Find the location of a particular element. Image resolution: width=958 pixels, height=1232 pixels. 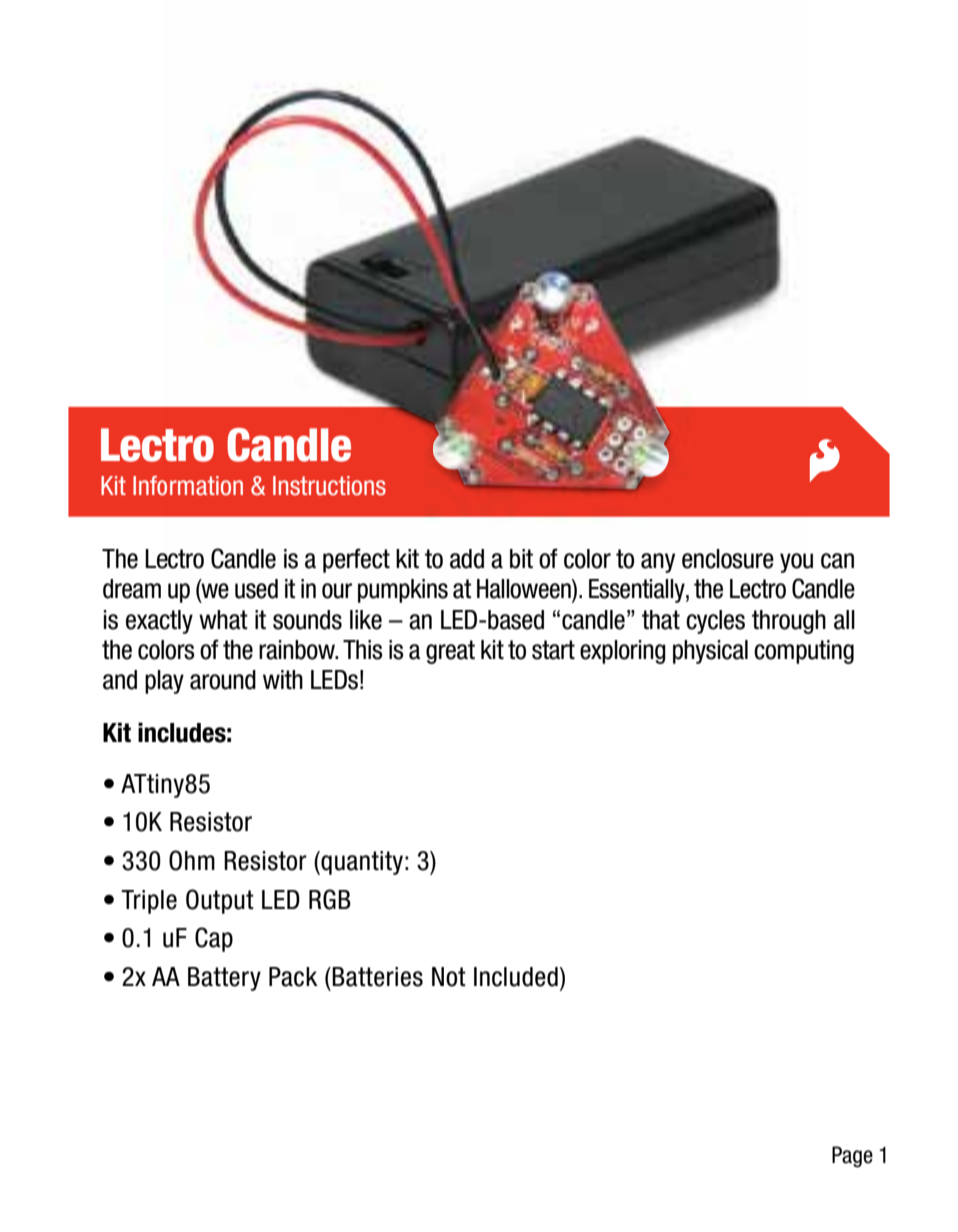

Information is located at coordinates (188, 486).
